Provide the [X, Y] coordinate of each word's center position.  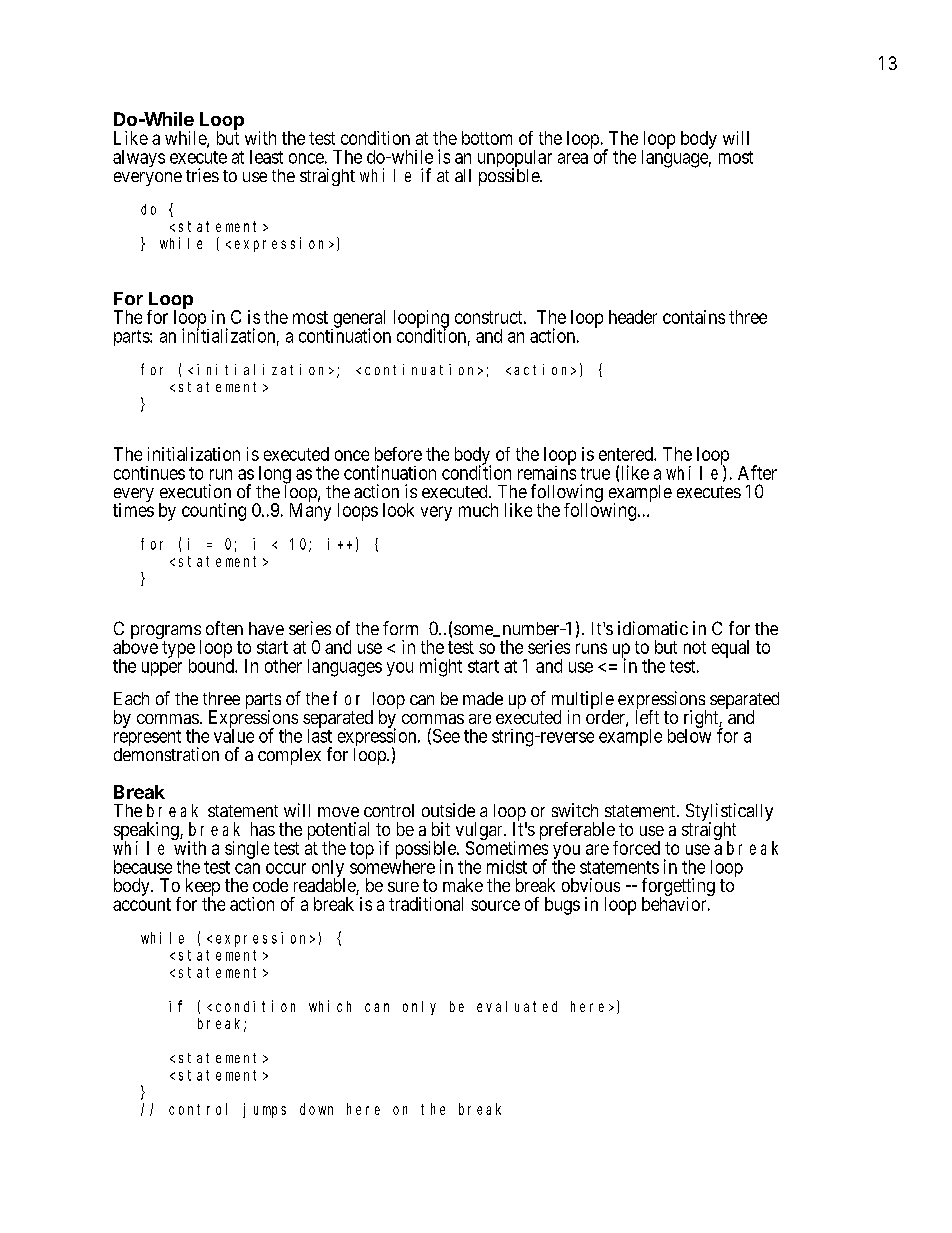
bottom [487, 138]
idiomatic [653, 628]
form [400, 628]
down [316, 1109]
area [573, 158]
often [224, 628]
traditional [426, 904]
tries [202, 175]
